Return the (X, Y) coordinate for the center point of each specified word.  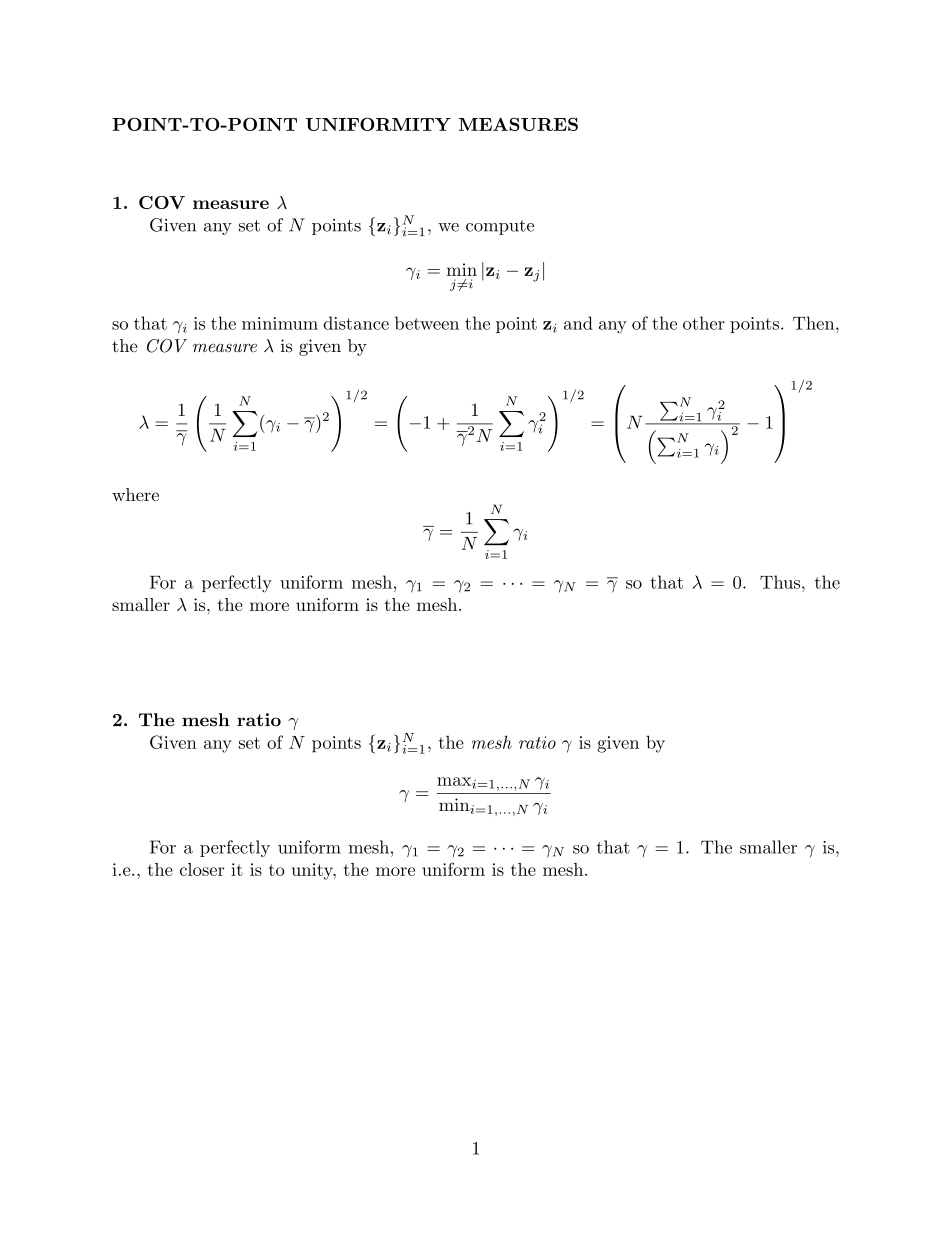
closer (202, 869)
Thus (781, 582)
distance (356, 323)
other (704, 323)
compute (500, 227)
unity (313, 871)
